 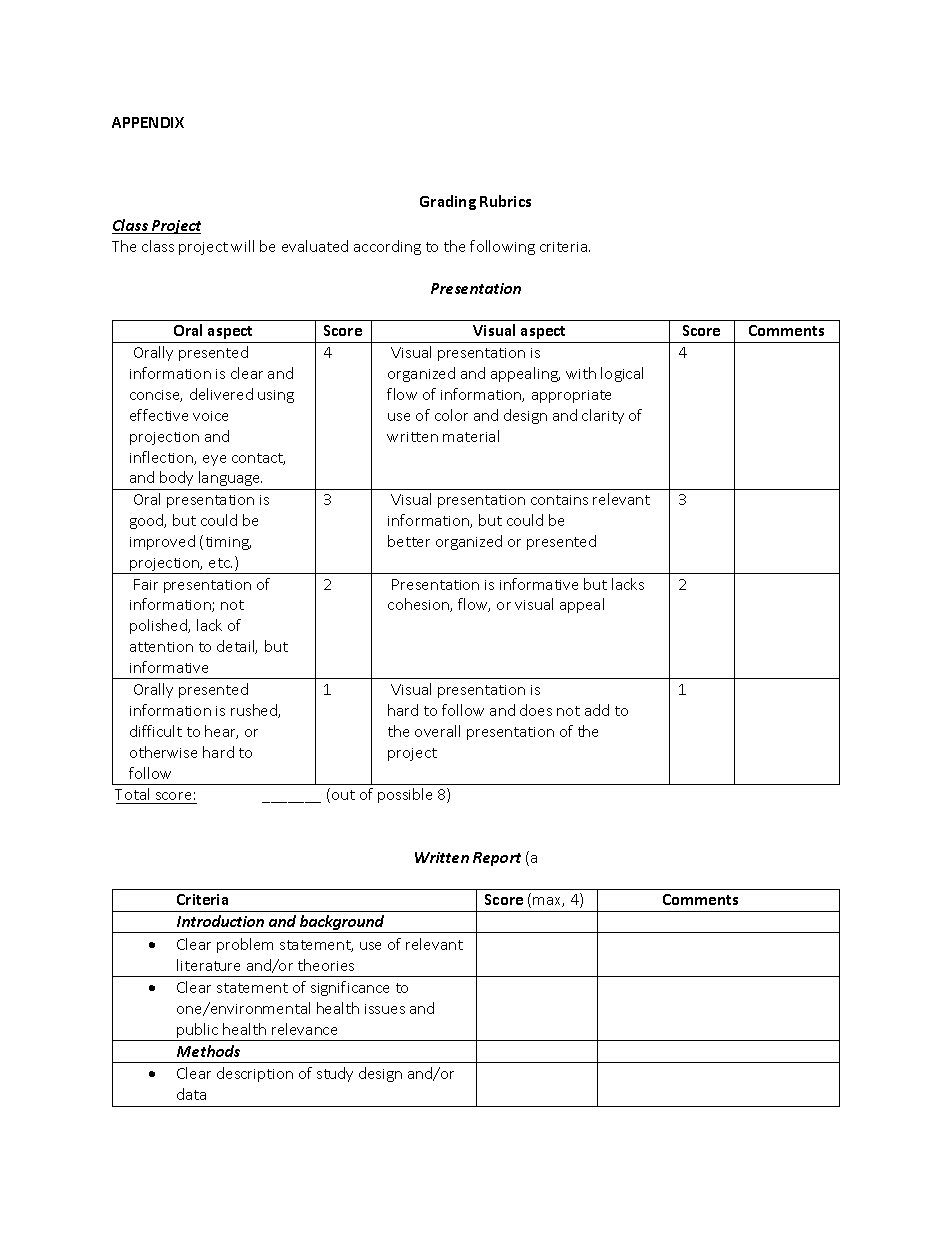 What do you see at coordinates (208, 1051) in the page?
I see `Methods` at bounding box center [208, 1051].
